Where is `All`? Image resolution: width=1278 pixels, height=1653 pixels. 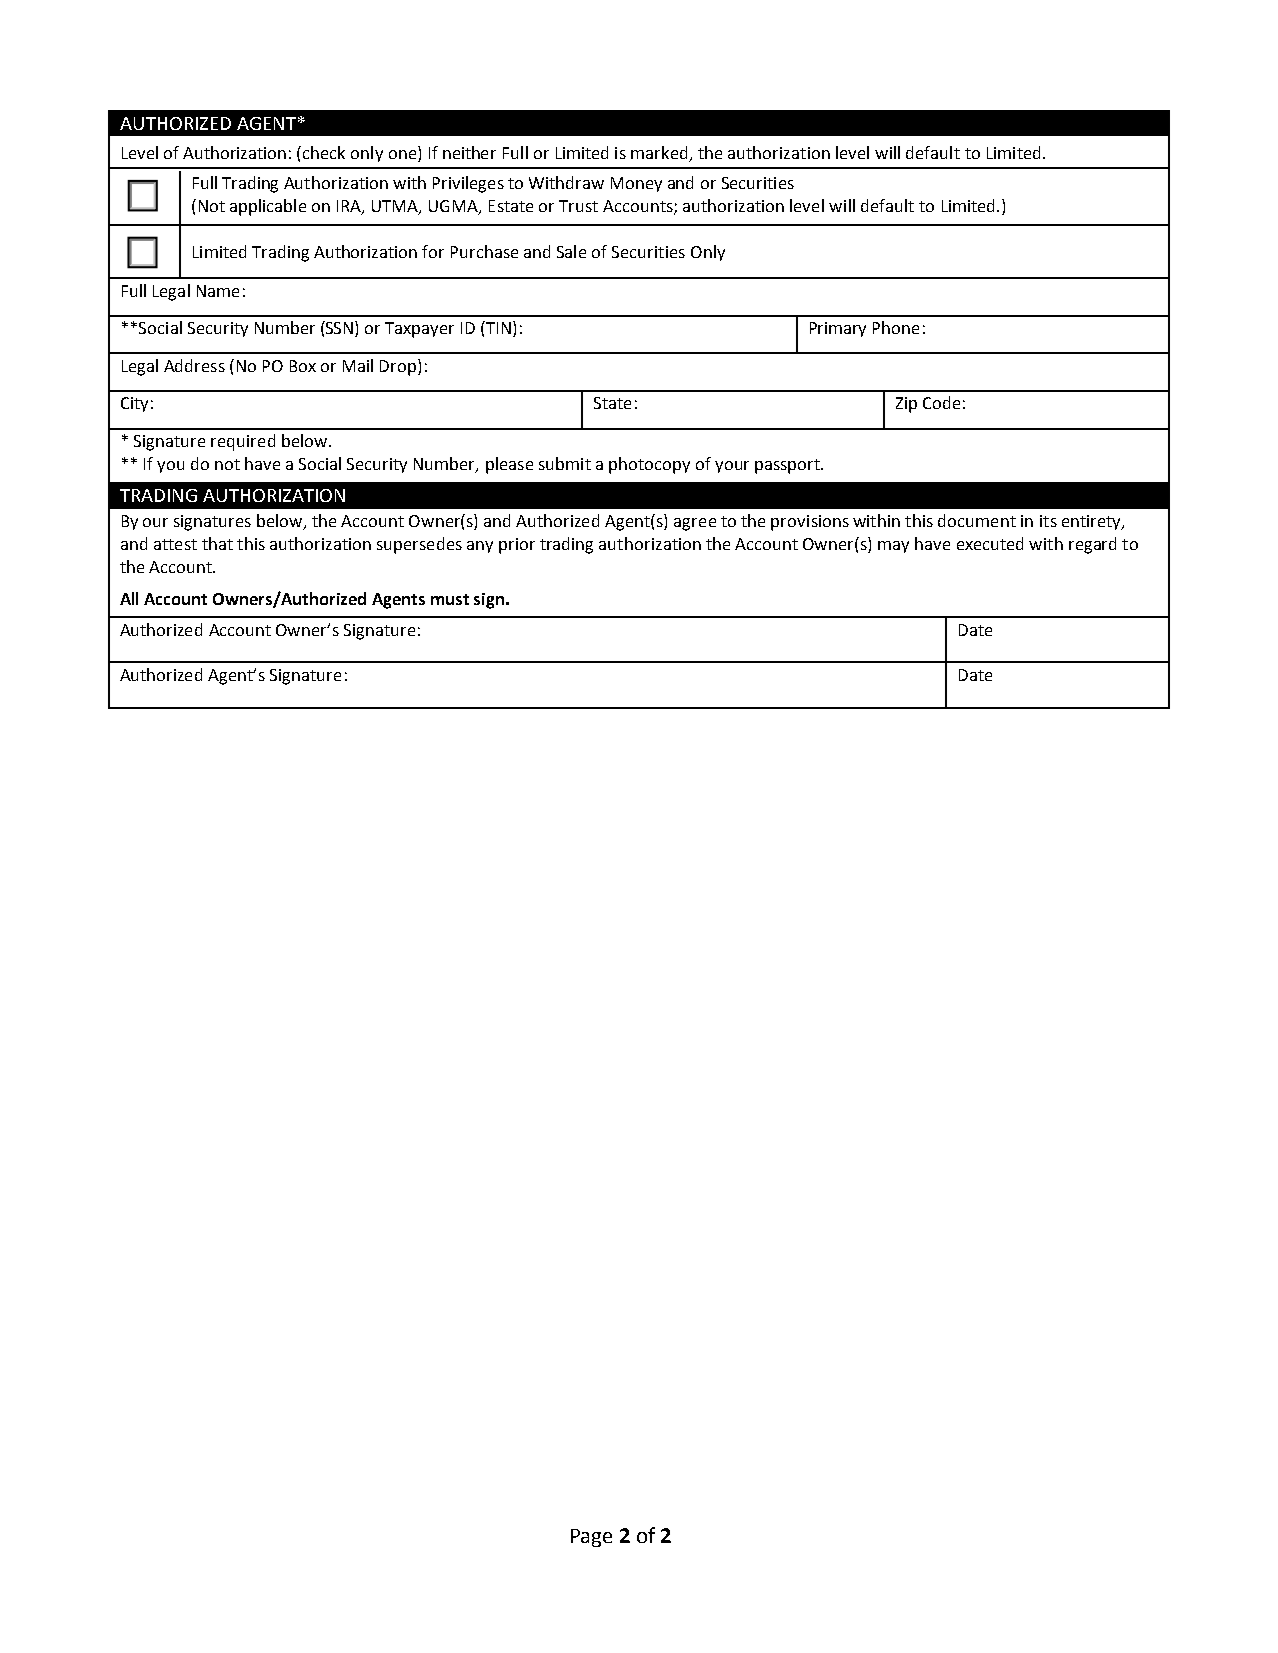
All is located at coordinates (129, 598).
